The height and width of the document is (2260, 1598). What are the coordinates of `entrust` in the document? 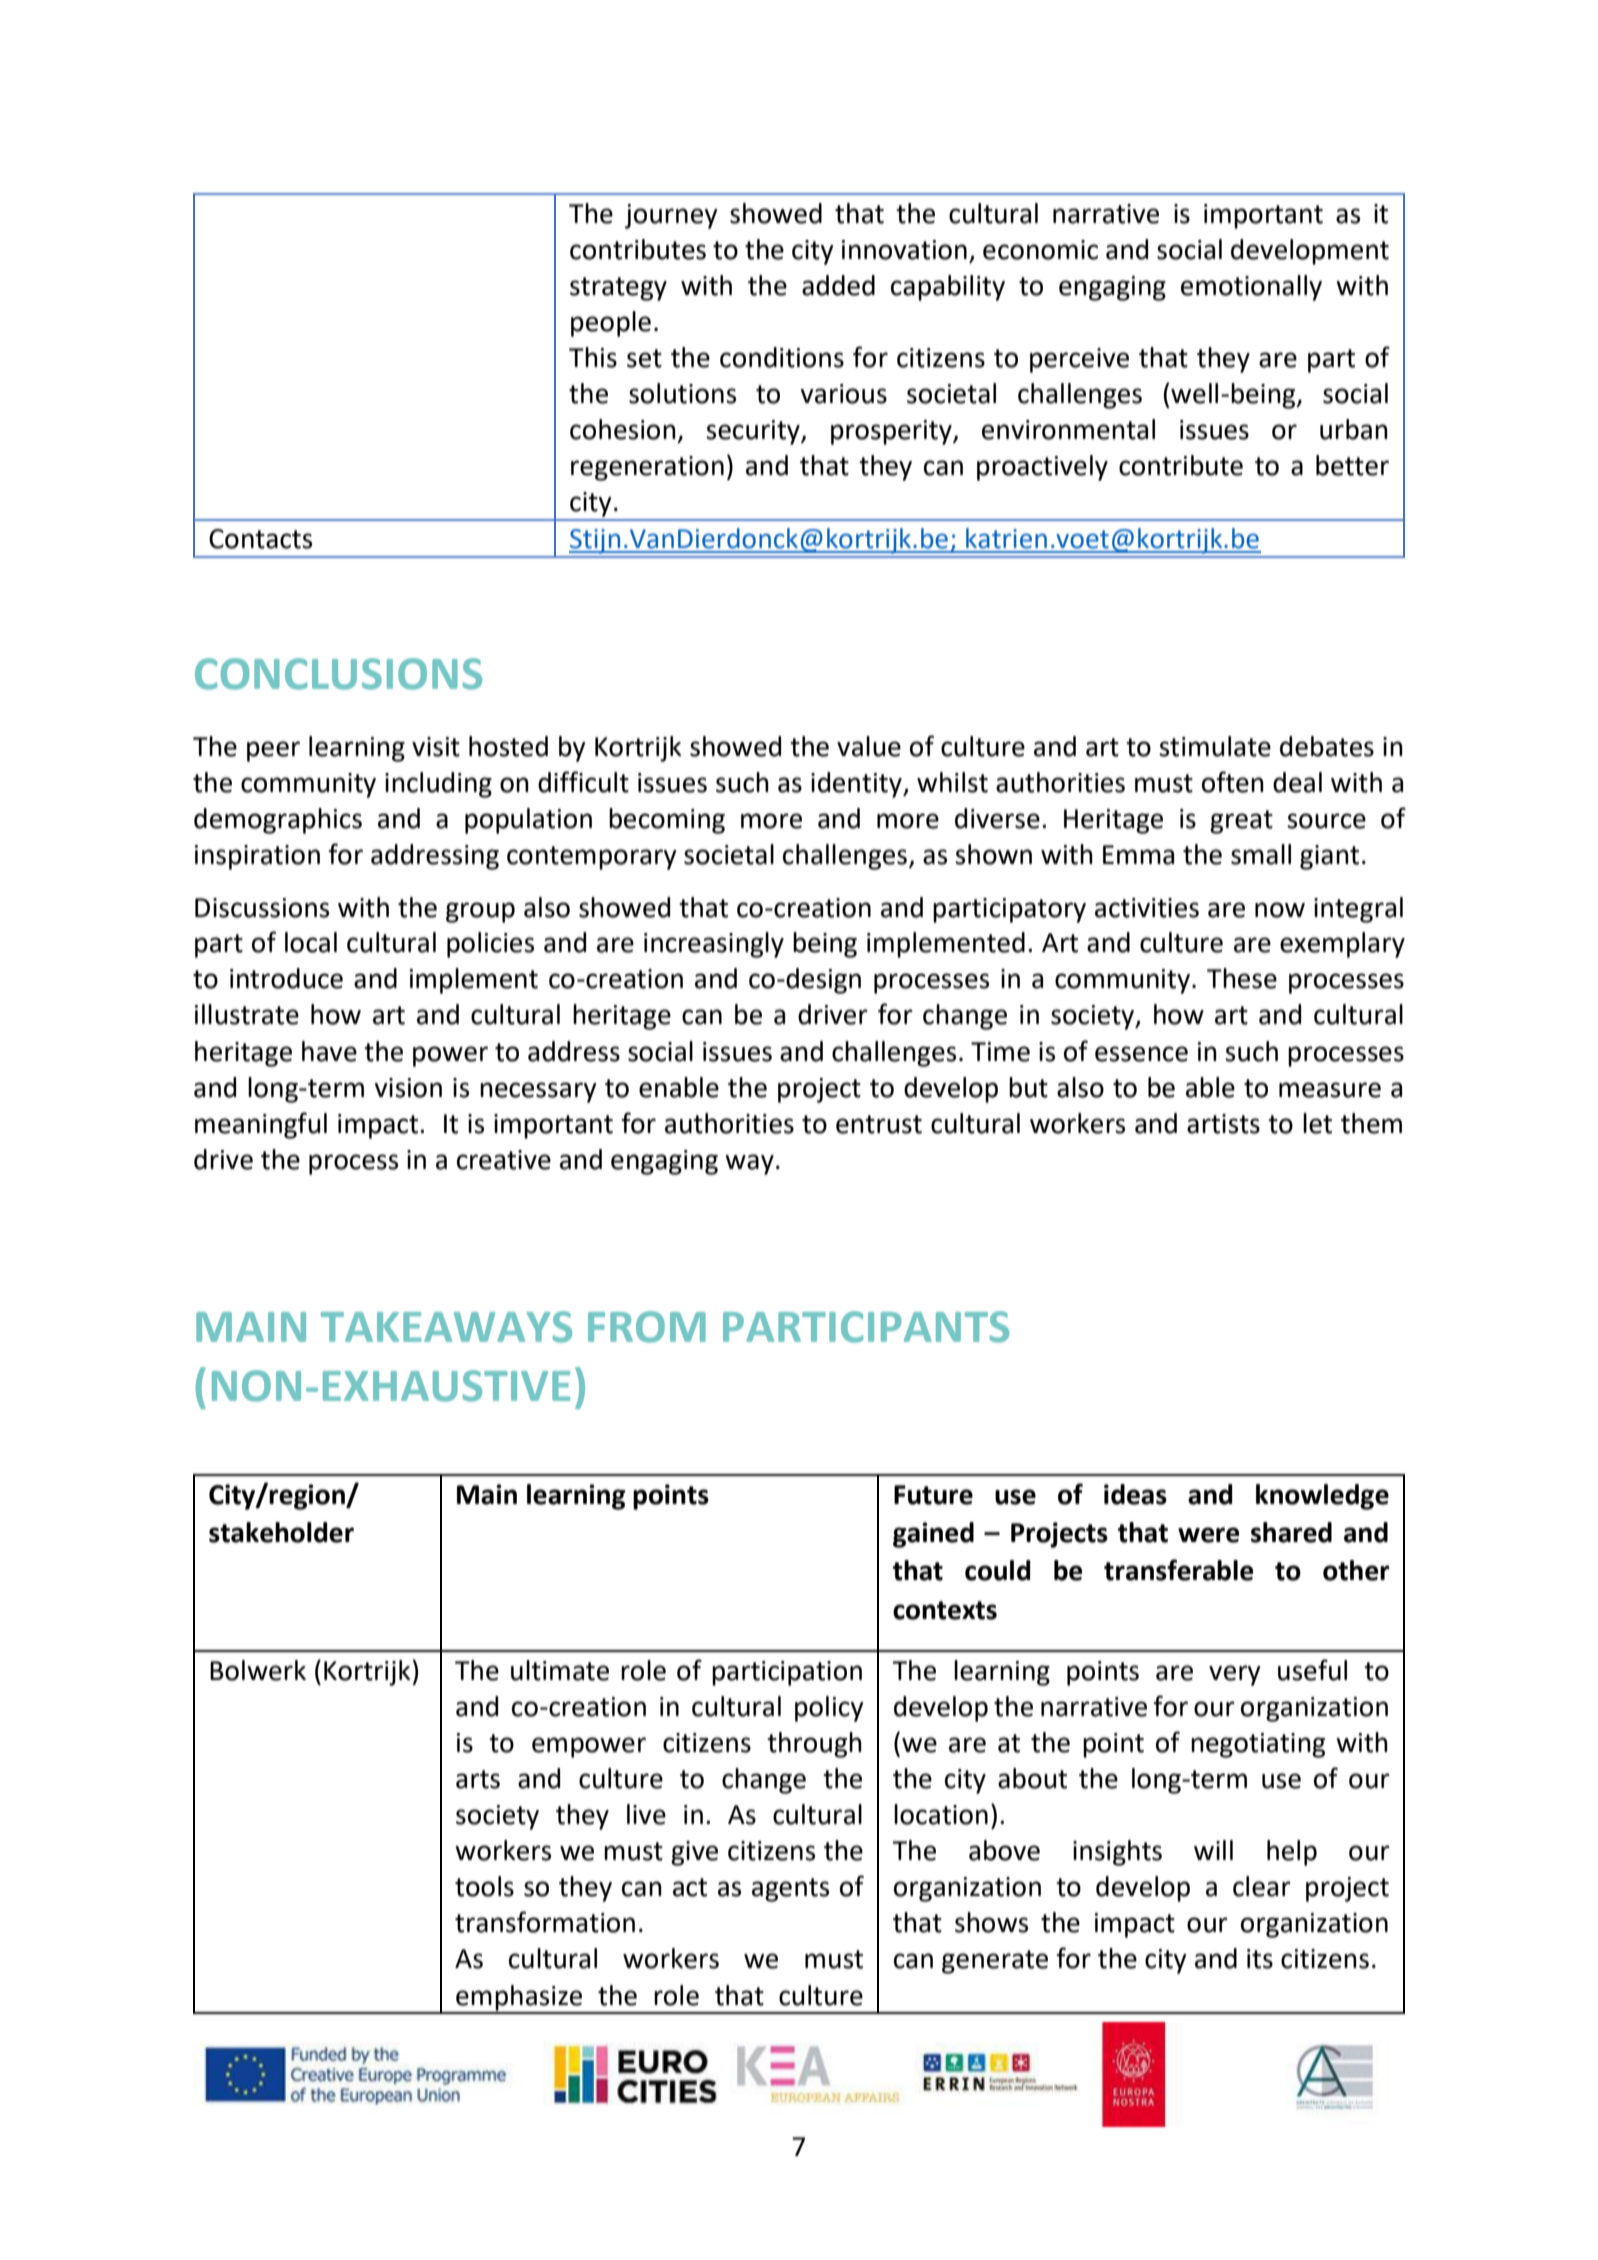 It's located at (879, 1124).
